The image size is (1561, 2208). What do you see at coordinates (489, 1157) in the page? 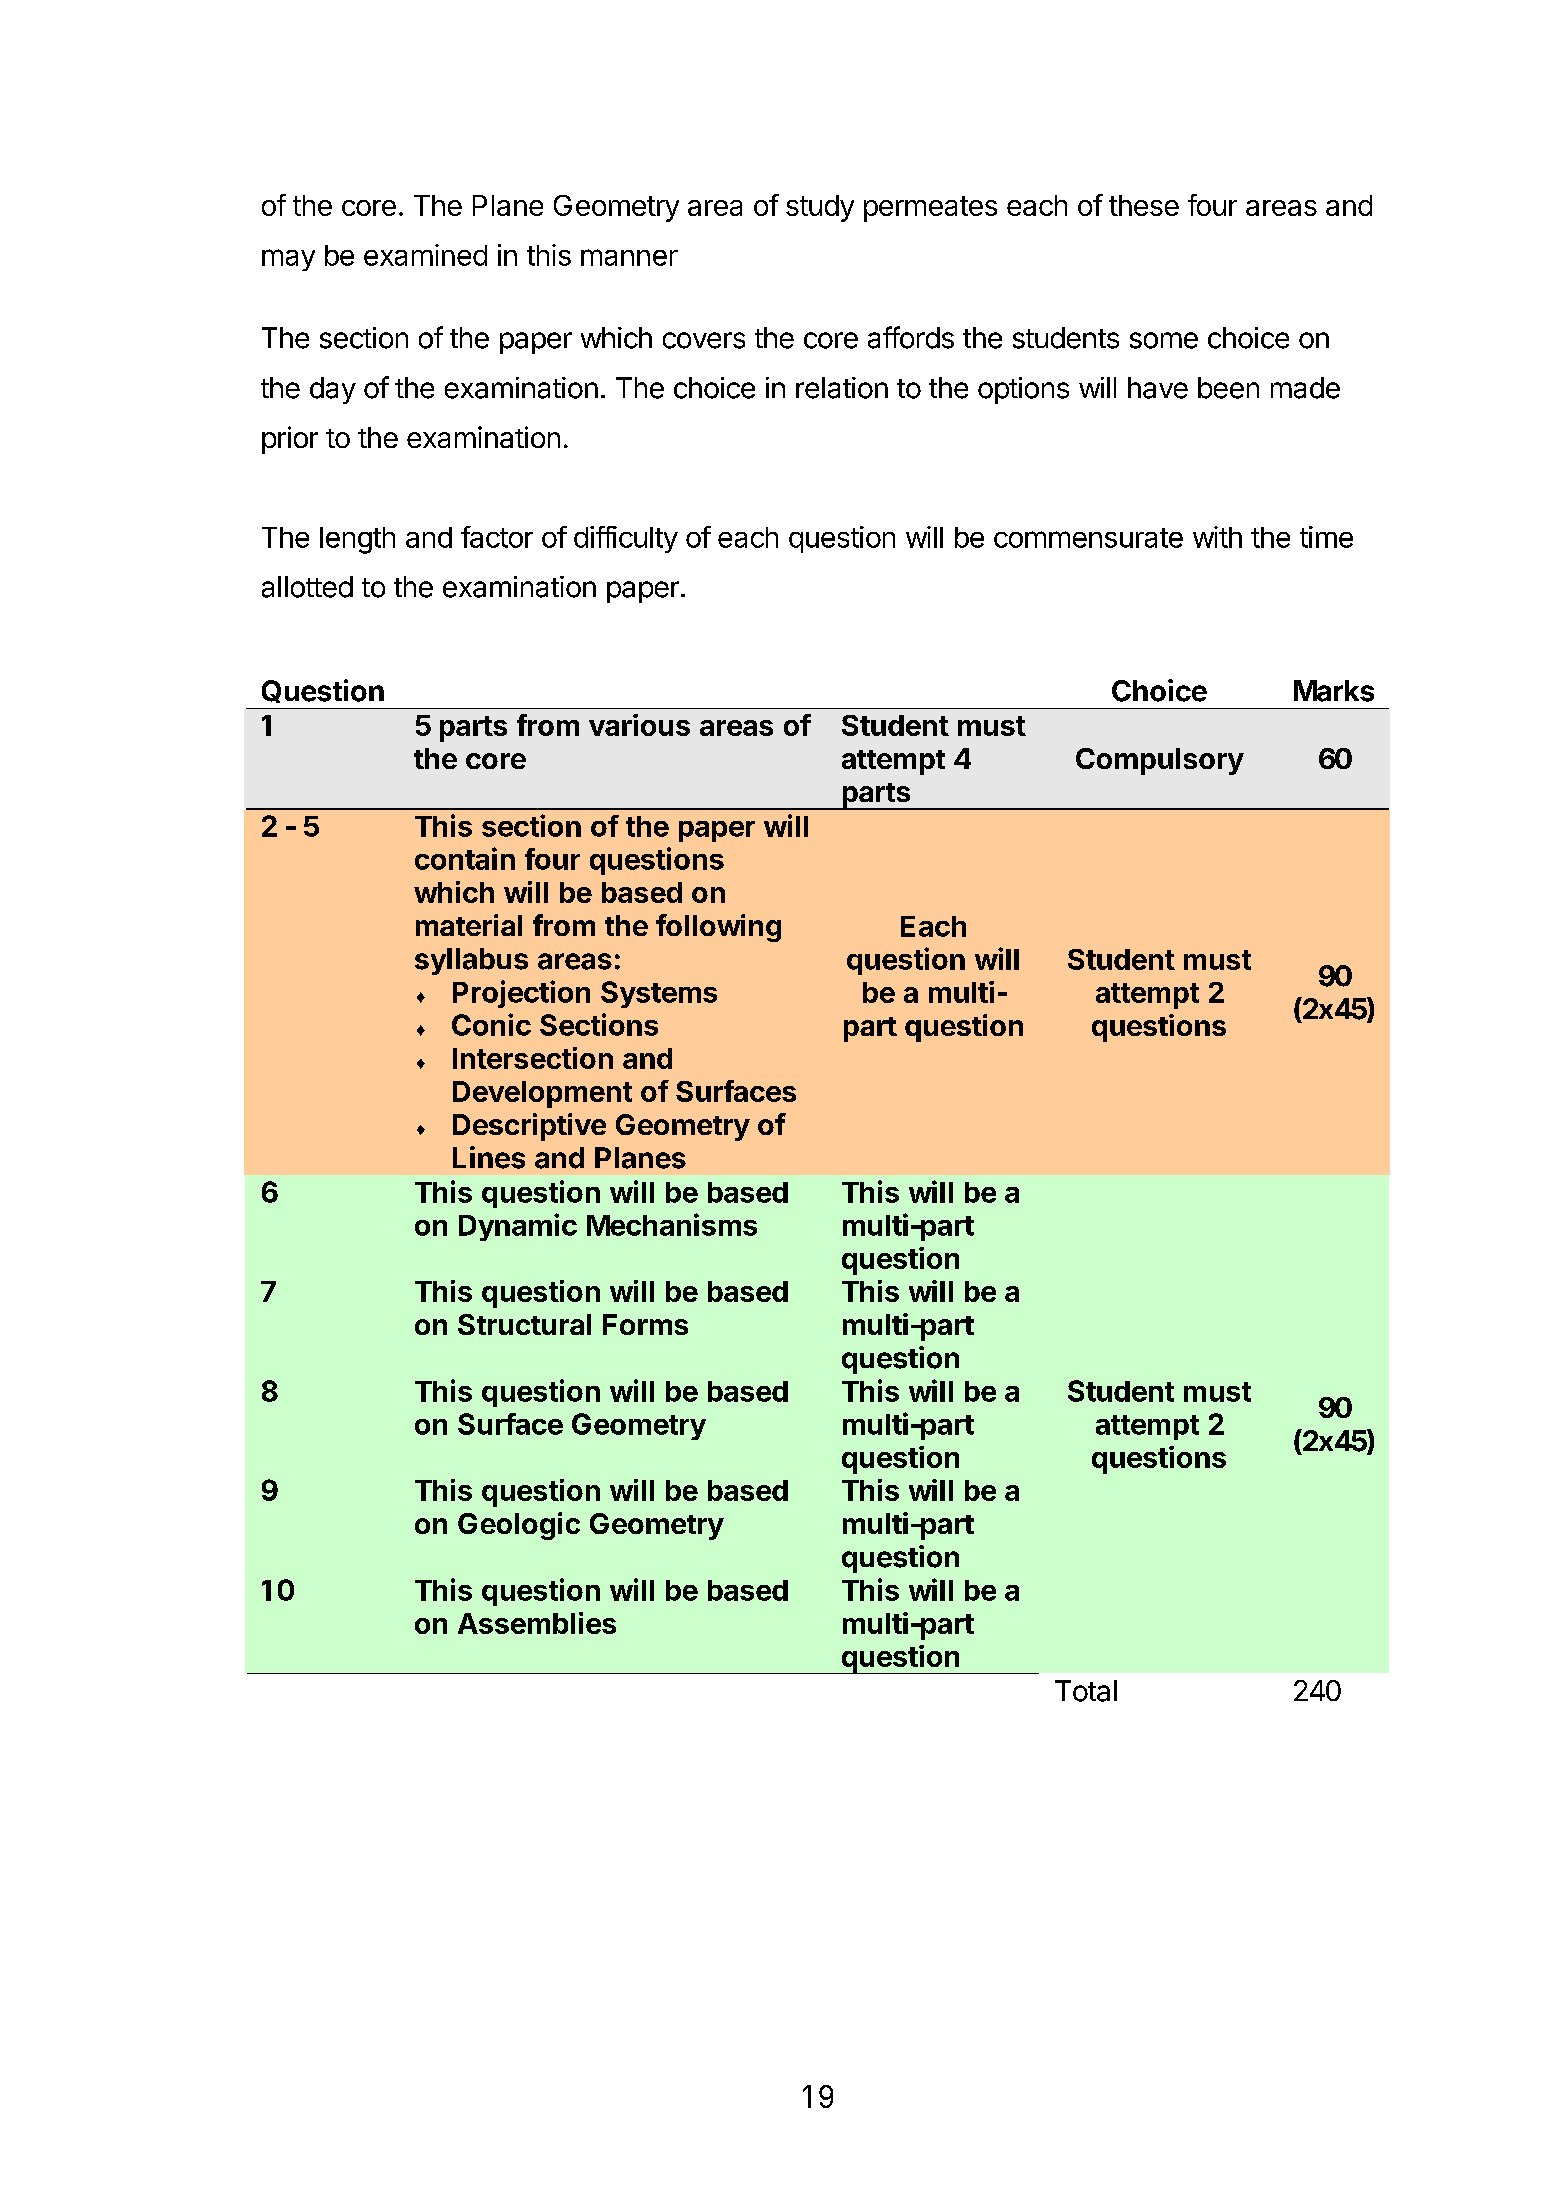
I see `Lines` at bounding box center [489, 1157].
